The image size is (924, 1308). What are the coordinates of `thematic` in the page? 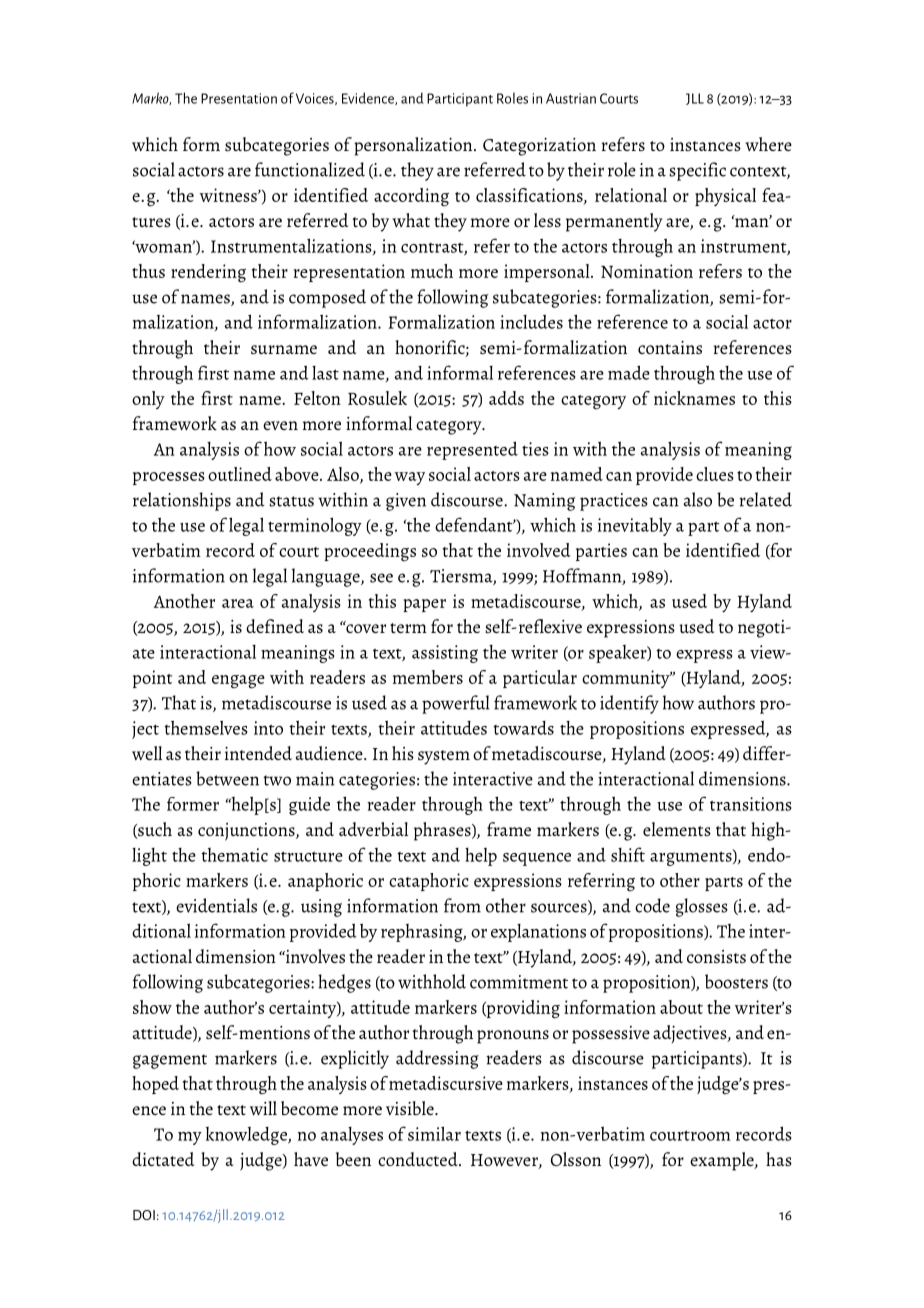 It's located at (234, 855).
